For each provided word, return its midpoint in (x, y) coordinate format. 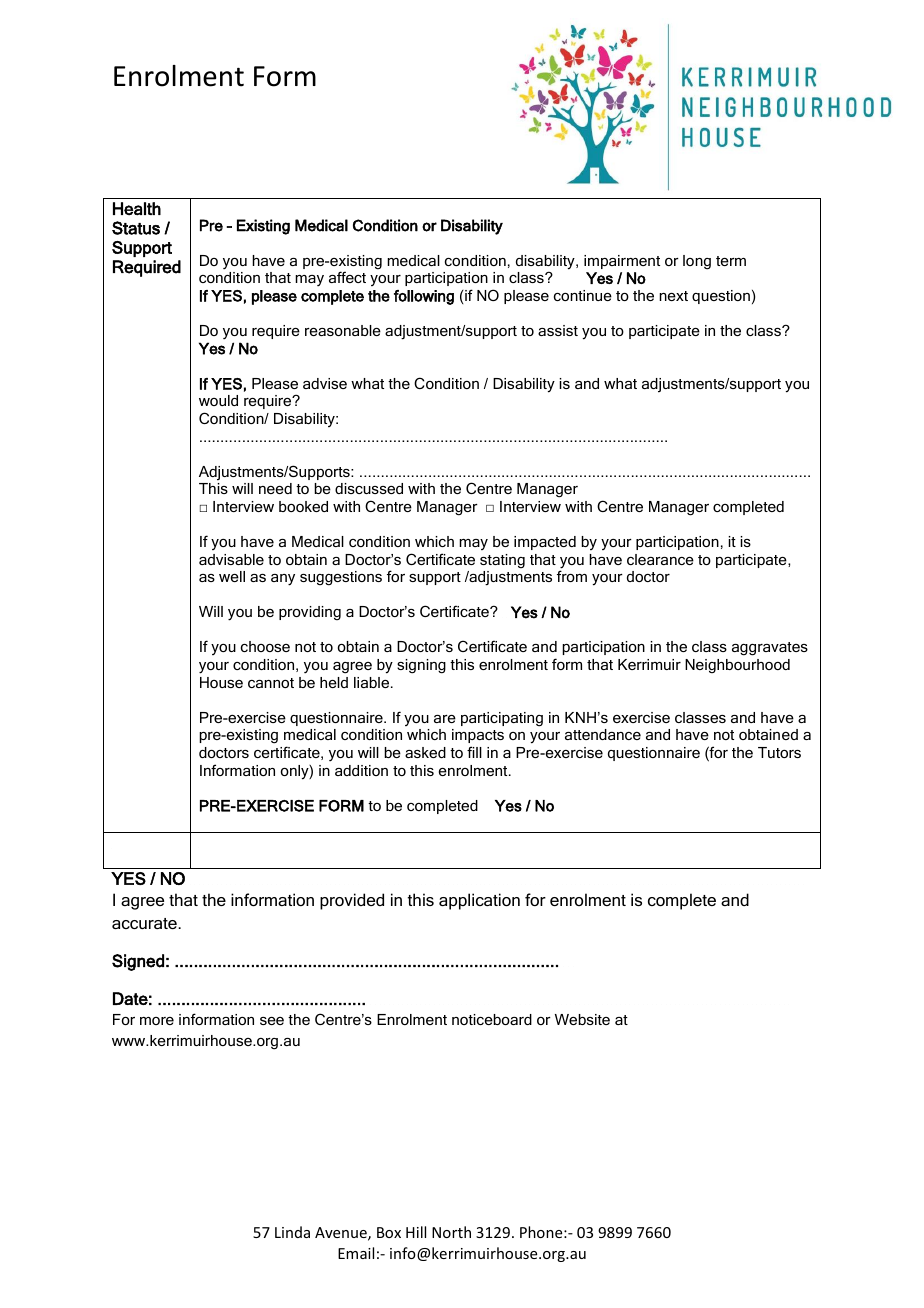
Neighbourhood (737, 666)
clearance (660, 559)
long (697, 262)
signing (421, 666)
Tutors (779, 752)
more (157, 1021)
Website (582, 1019)
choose (265, 646)
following (424, 297)
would (218, 400)
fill (474, 752)
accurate (145, 923)
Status (136, 228)
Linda (292, 1232)
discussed (369, 488)
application (479, 901)
